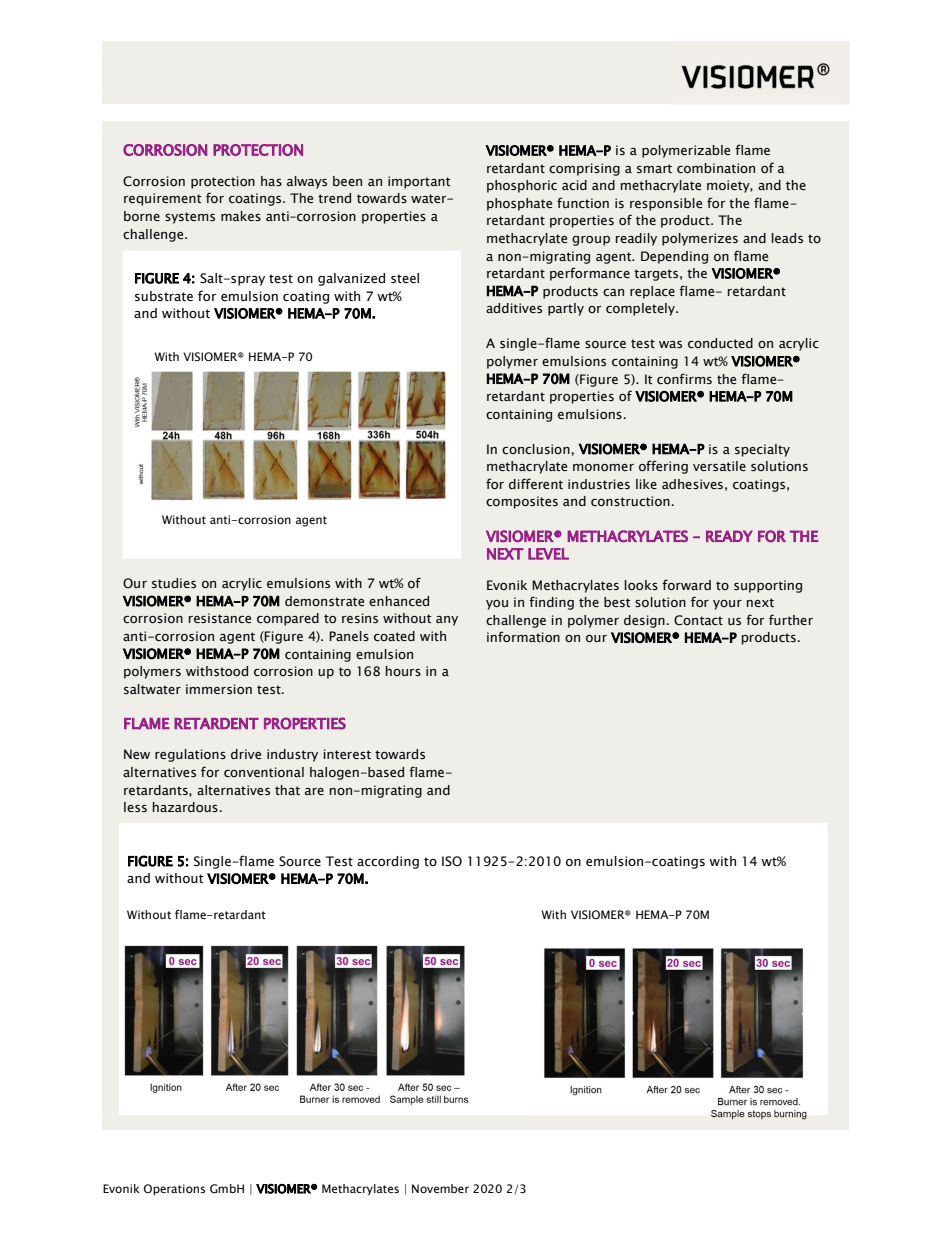  Describe the element at coordinates (219, 689) in the screenshot. I see `immersion` at that location.
